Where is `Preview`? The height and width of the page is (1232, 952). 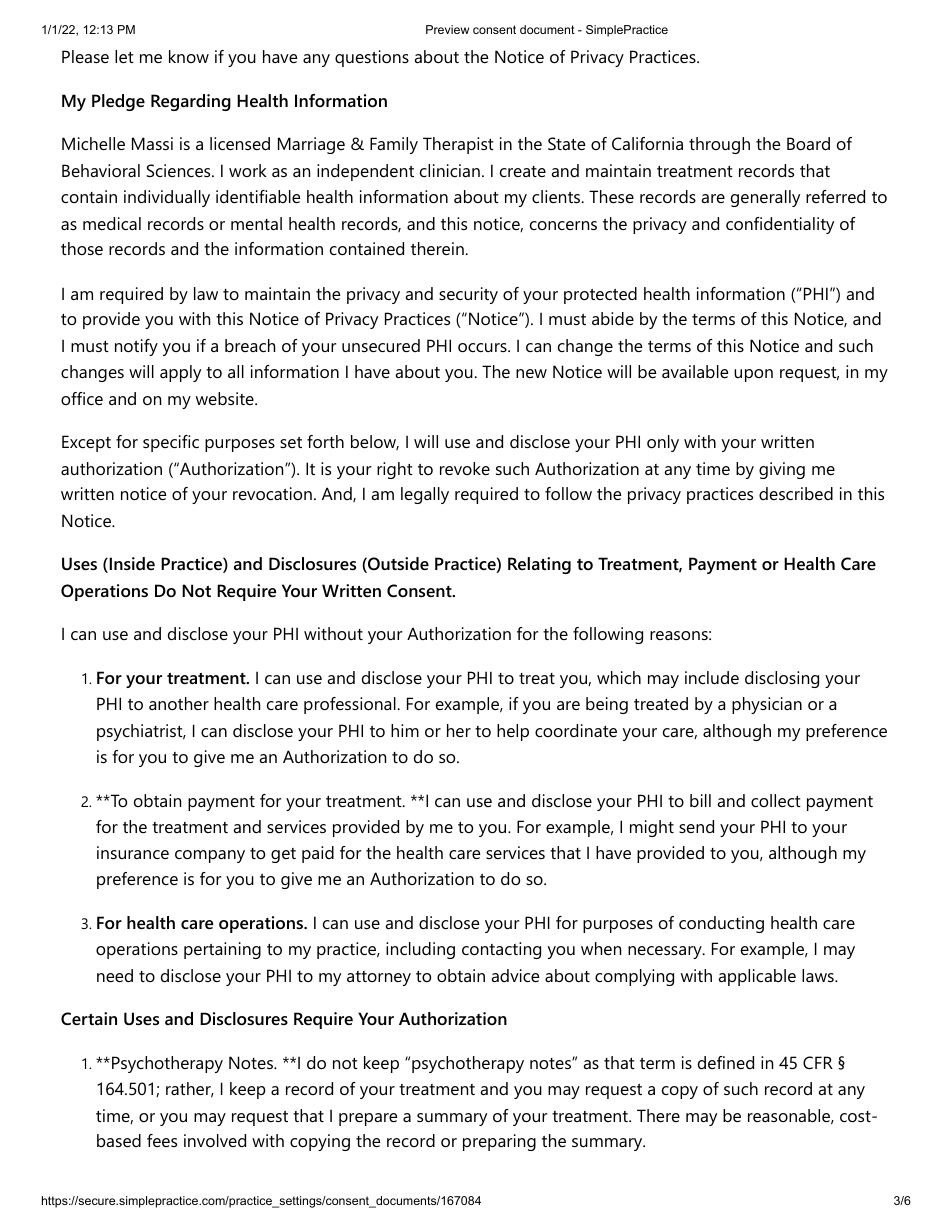 Preview is located at coordinates (447, 29).
